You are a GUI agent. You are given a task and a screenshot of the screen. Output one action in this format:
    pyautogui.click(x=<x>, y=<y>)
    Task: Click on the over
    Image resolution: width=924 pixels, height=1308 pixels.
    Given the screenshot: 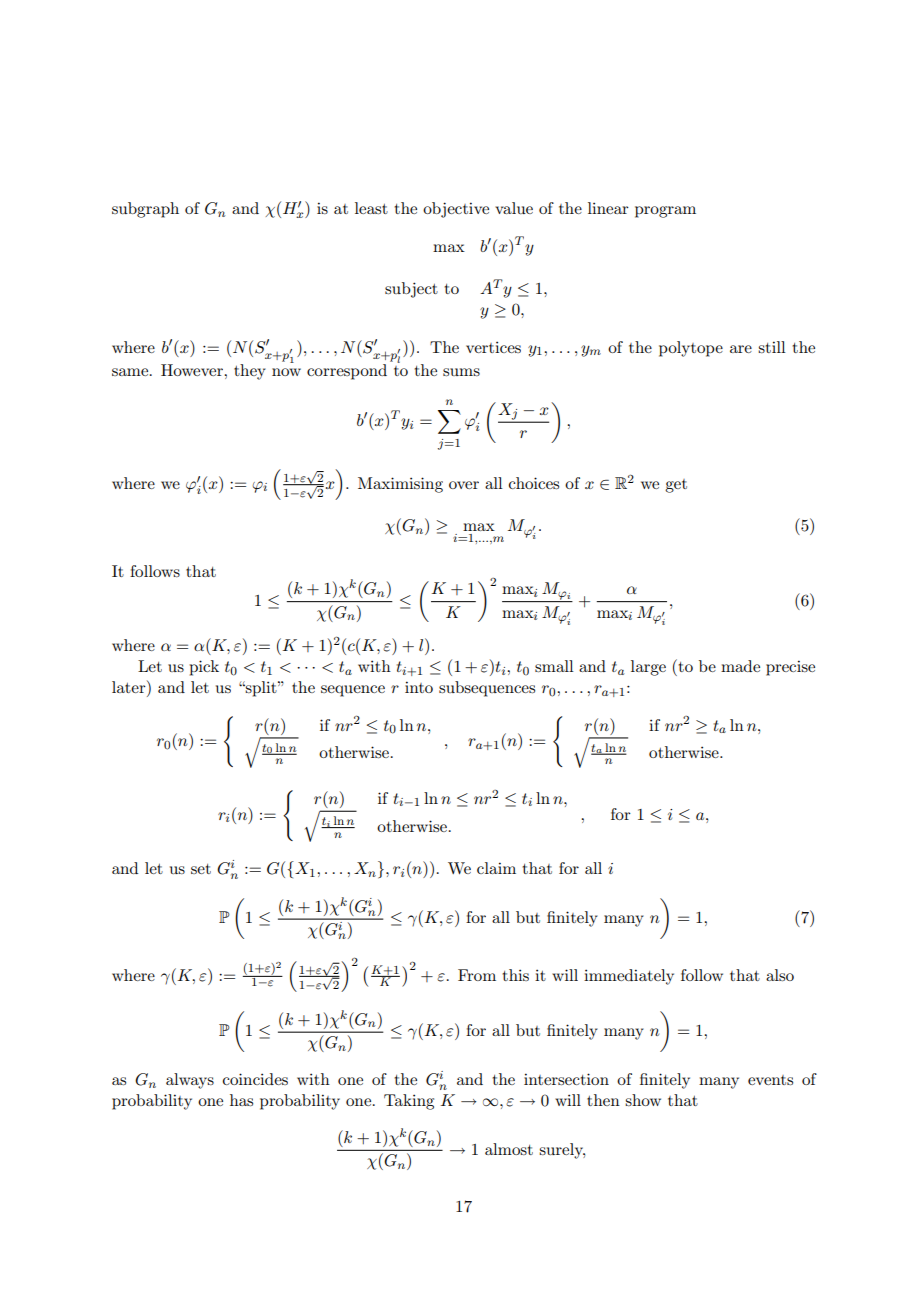 What is the action you would take?
    pyautogui.click(x=464, y=485)
